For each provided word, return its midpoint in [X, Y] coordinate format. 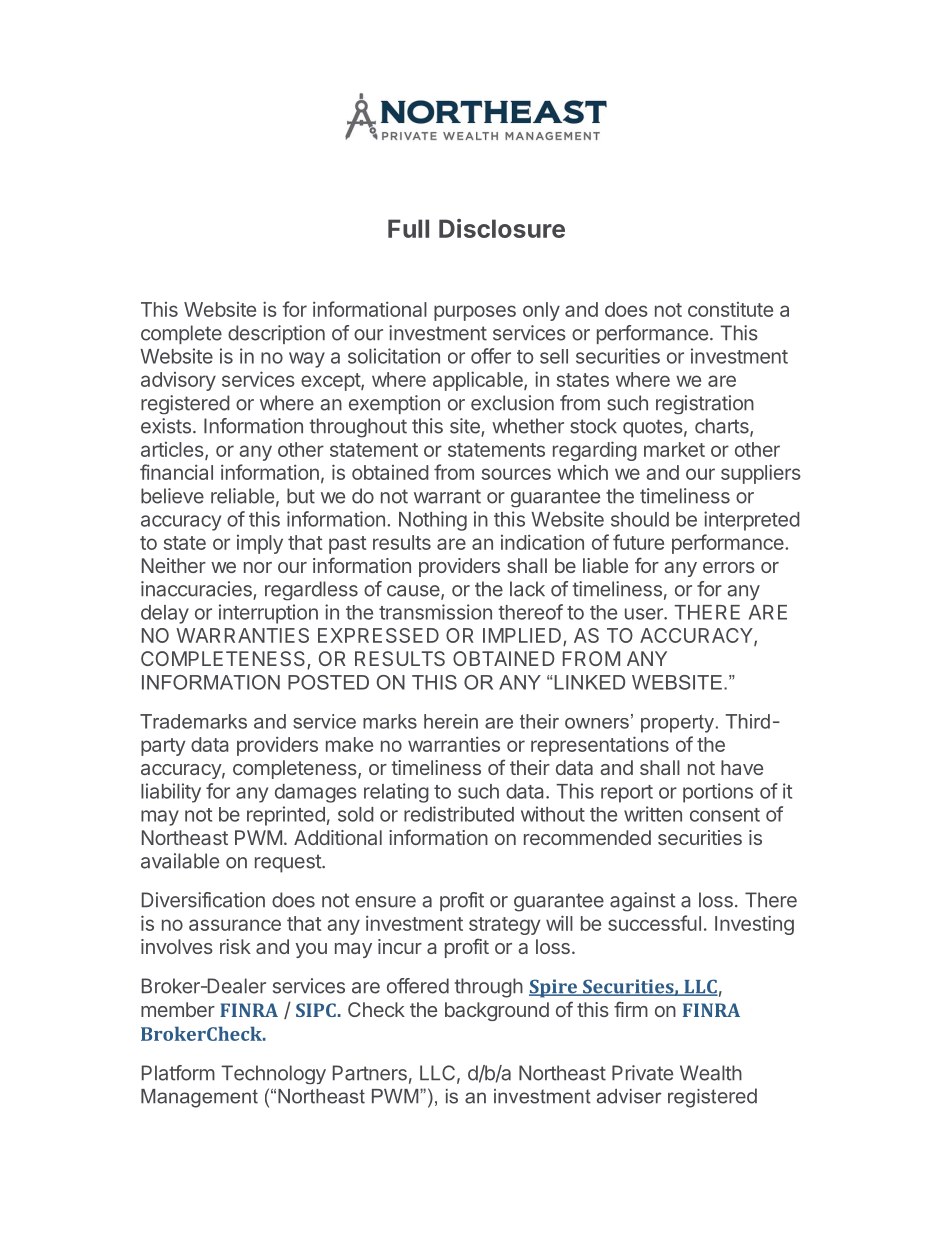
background [497, 1011]
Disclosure [502, 228]
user [645, 614]
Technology [273, 1074]
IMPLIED [522, 635]
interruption [268, 614]
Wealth [711, 1073]
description [276, 334]
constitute [730, 309]
